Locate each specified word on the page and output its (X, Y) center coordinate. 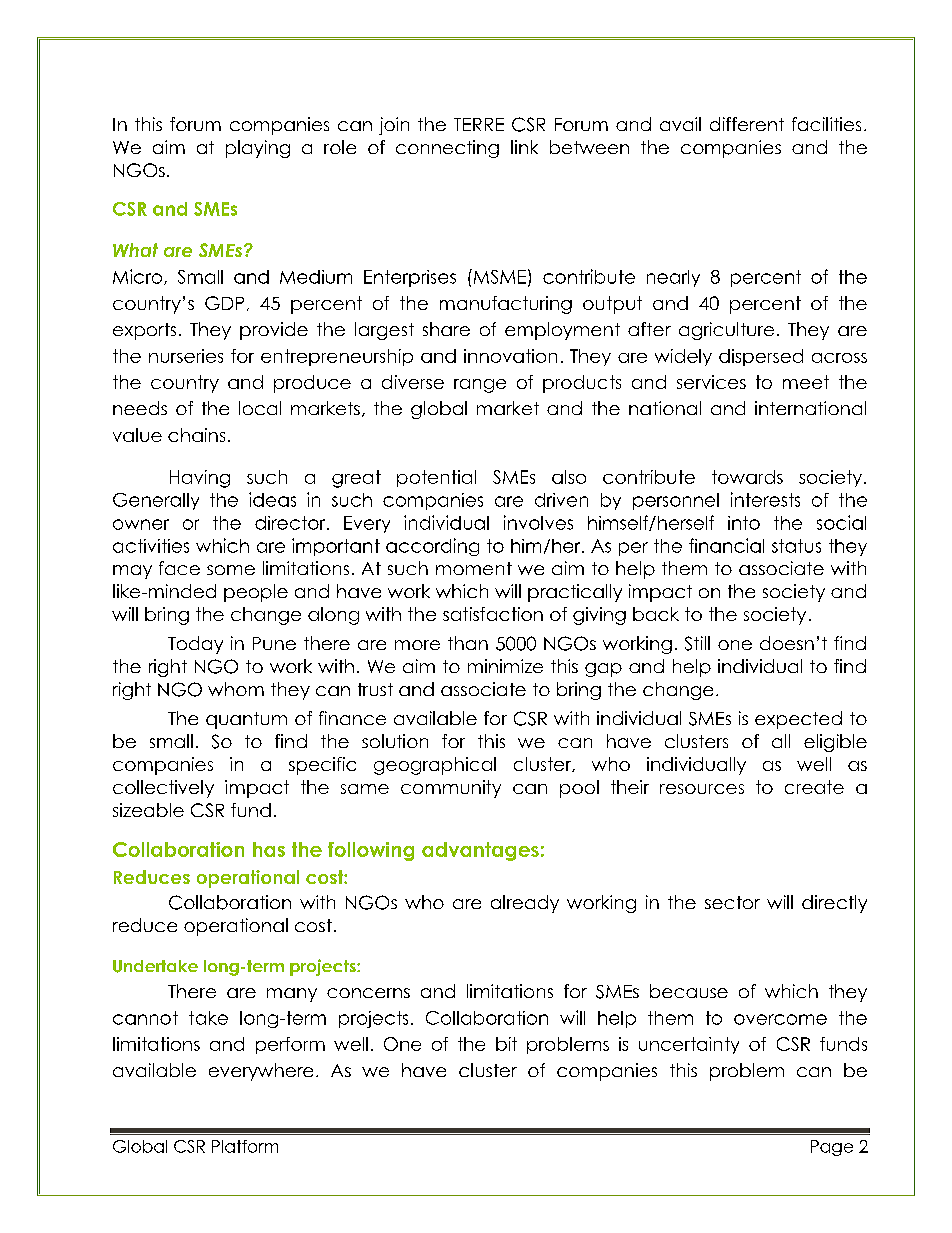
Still (697, 643)
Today (195, 645)
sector (732, 902)
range (480, 386)
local (260, 408)
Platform (245, 1146)
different (747, 124)
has (269, 849)
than (468, 643)
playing (258, 149)
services (711, 382)
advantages (480, 851)
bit (506, 1044)
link (524, 147)
